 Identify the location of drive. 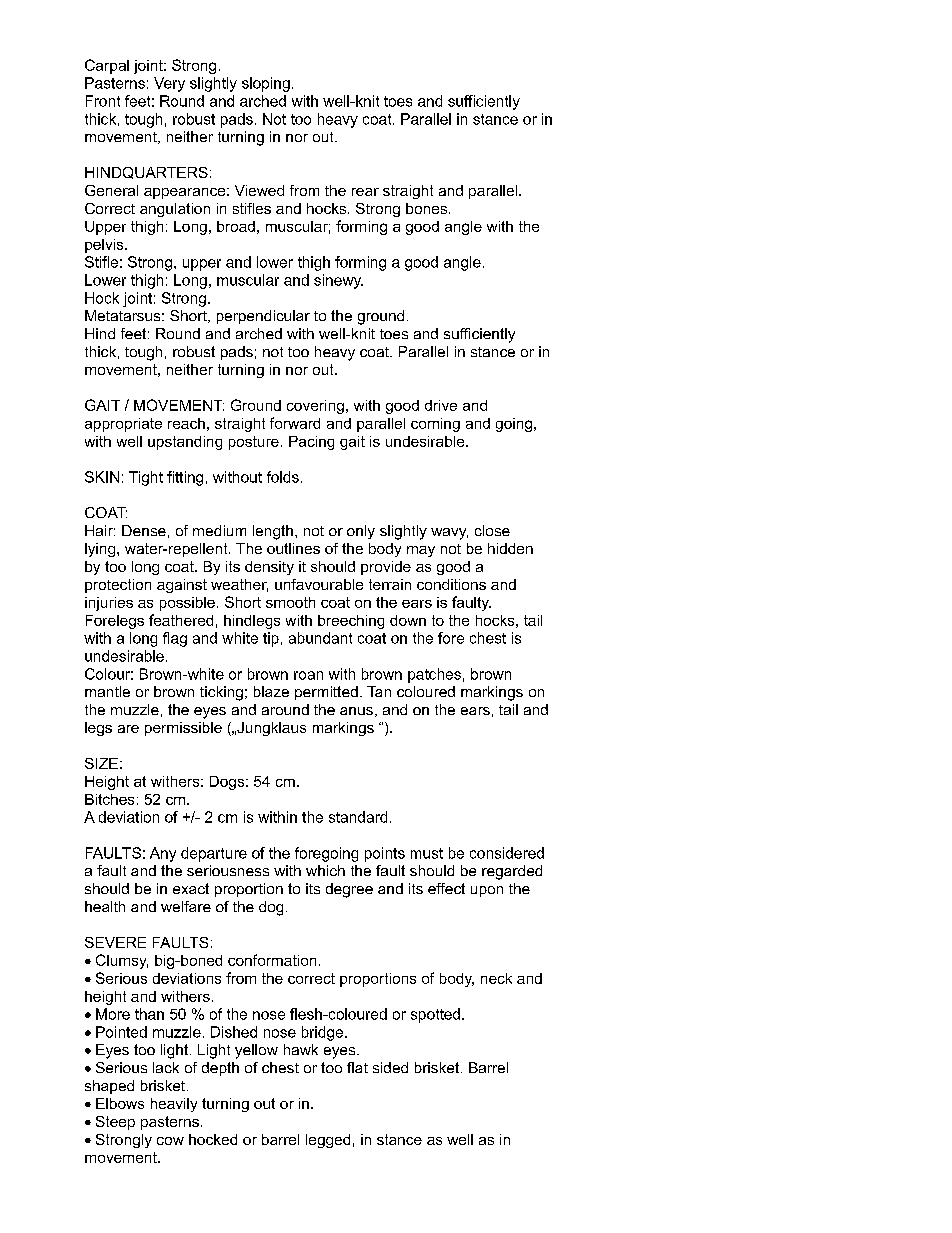
(441, 405).
